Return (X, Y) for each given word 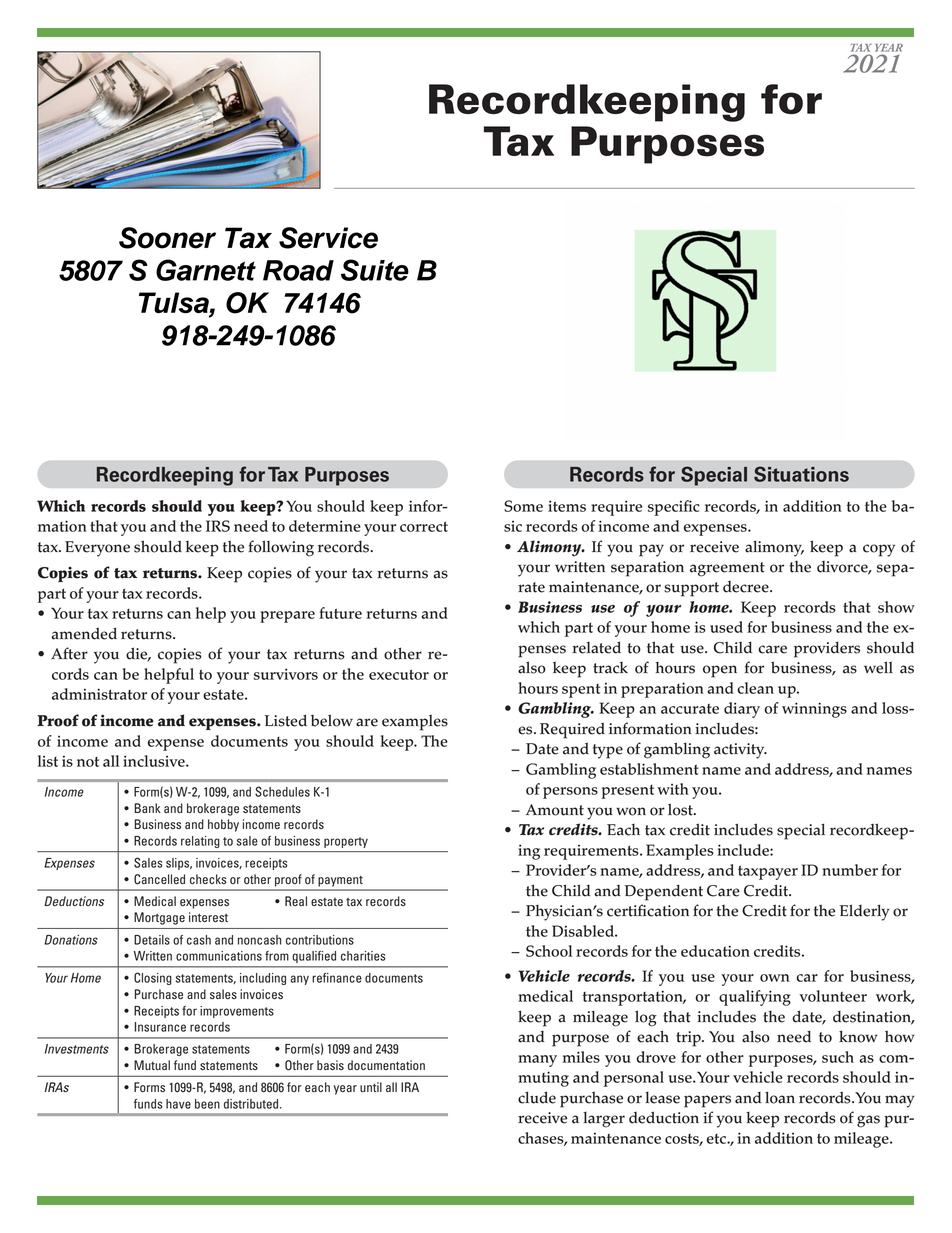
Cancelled (159, 879)
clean (755, 688)
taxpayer (768, 872)
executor (399, 674)
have (178, 1104)
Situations (801, 474)
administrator (99, 694)
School (549, 951)
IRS (218, 526)
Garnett (206, 270)
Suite (375, 270)
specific (674, 508)
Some (523, 506)
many (537, 1061)
